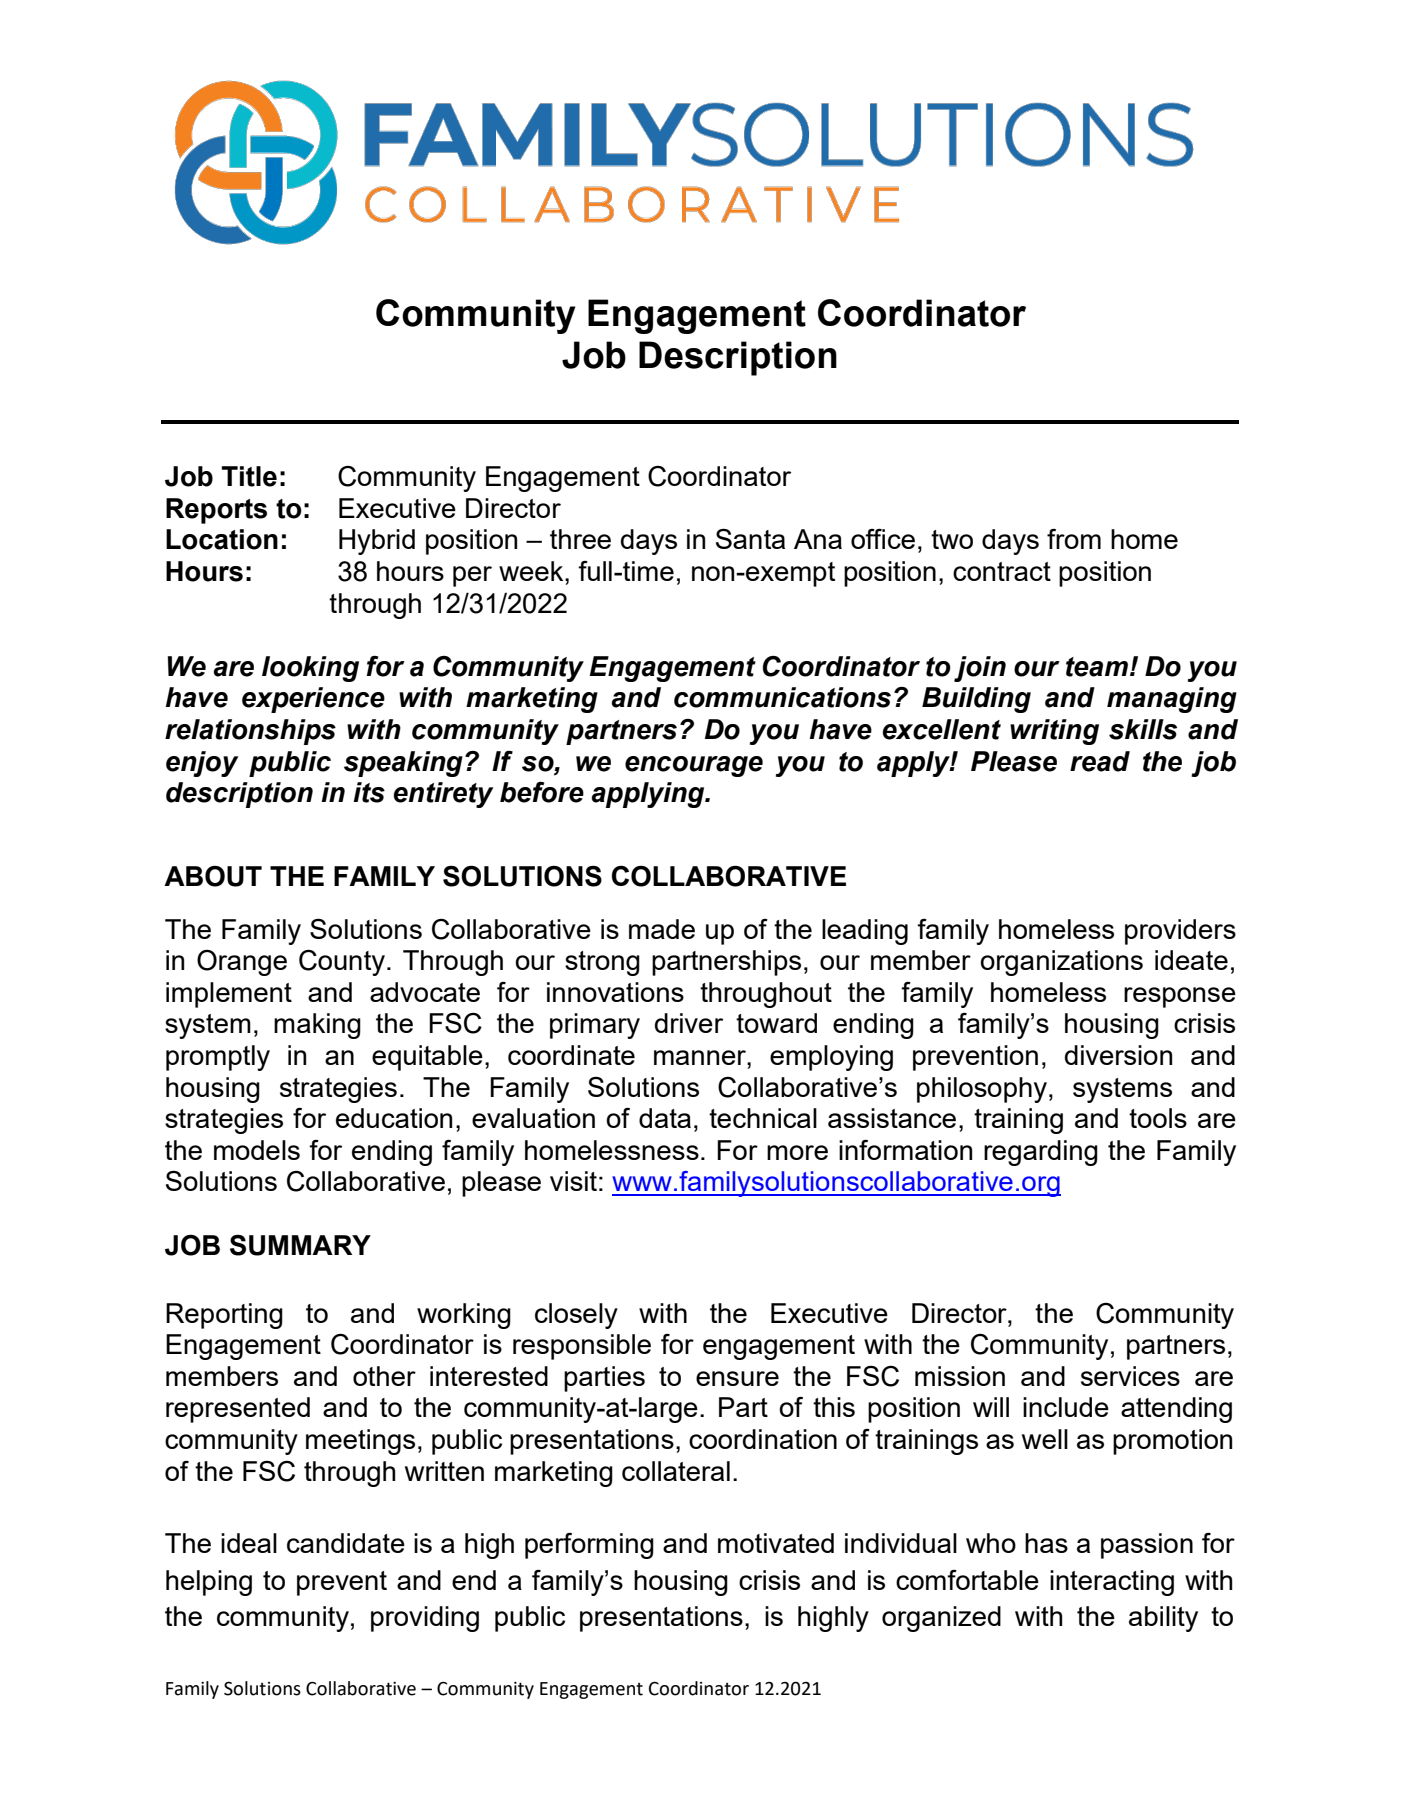 The height and width of the image is (1814, 1401). Describe the element at coordinates (750, 538) in the image. I see `Santa` at that location.
